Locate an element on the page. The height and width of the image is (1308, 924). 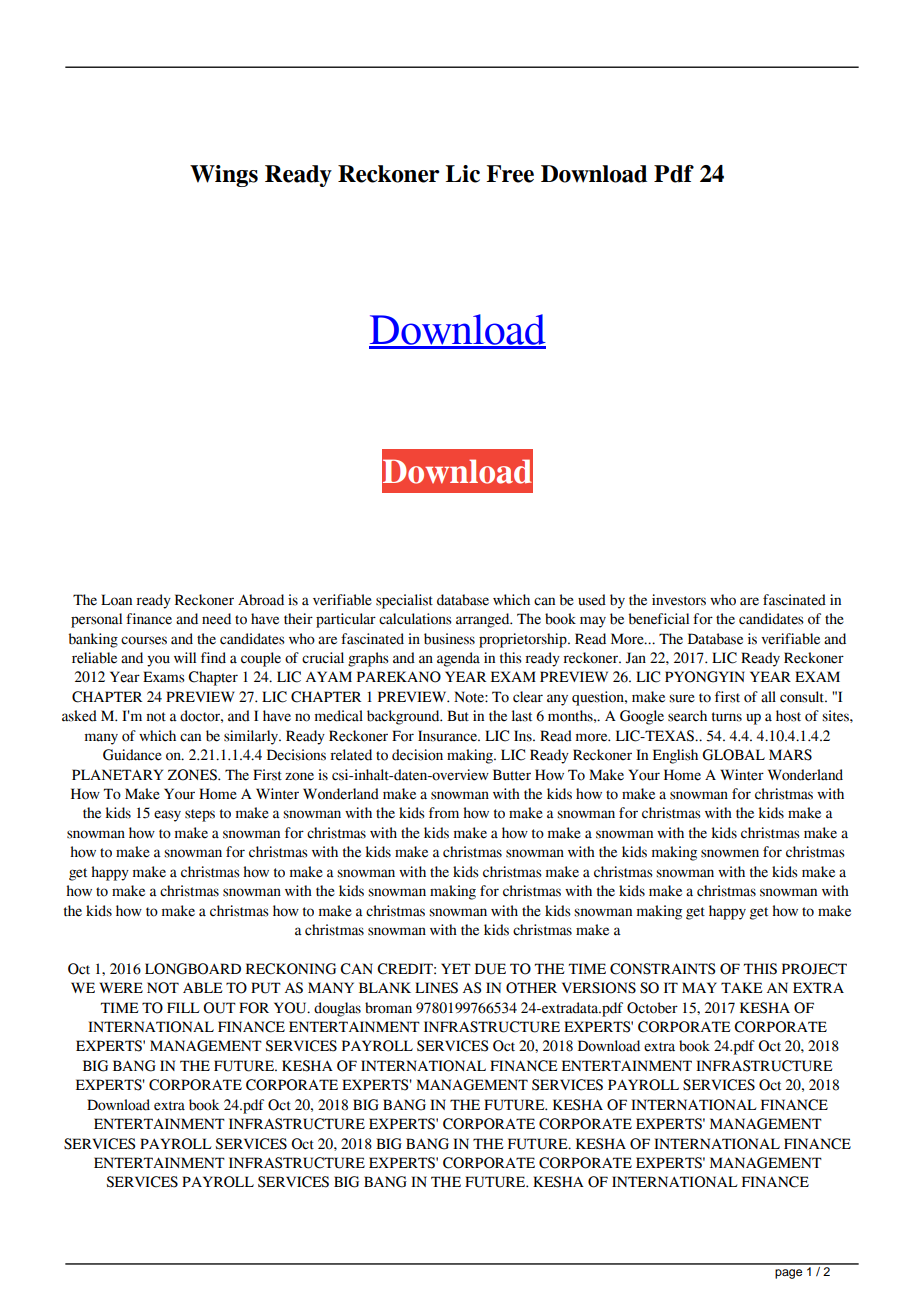
investors is located at coordinates (679, 600).
